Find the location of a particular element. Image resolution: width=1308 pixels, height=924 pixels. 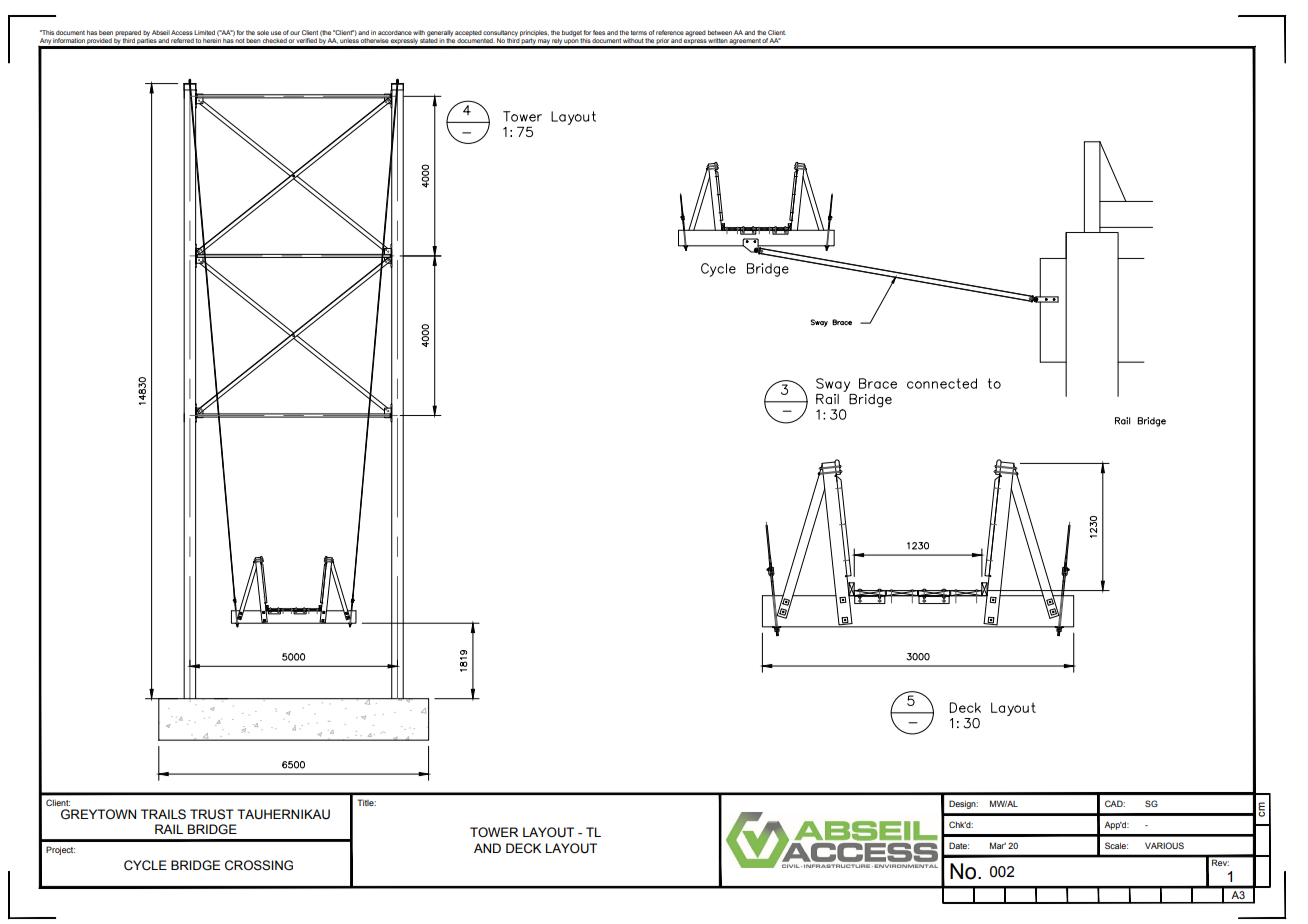

DECK is located at coordinates (523, 848).
